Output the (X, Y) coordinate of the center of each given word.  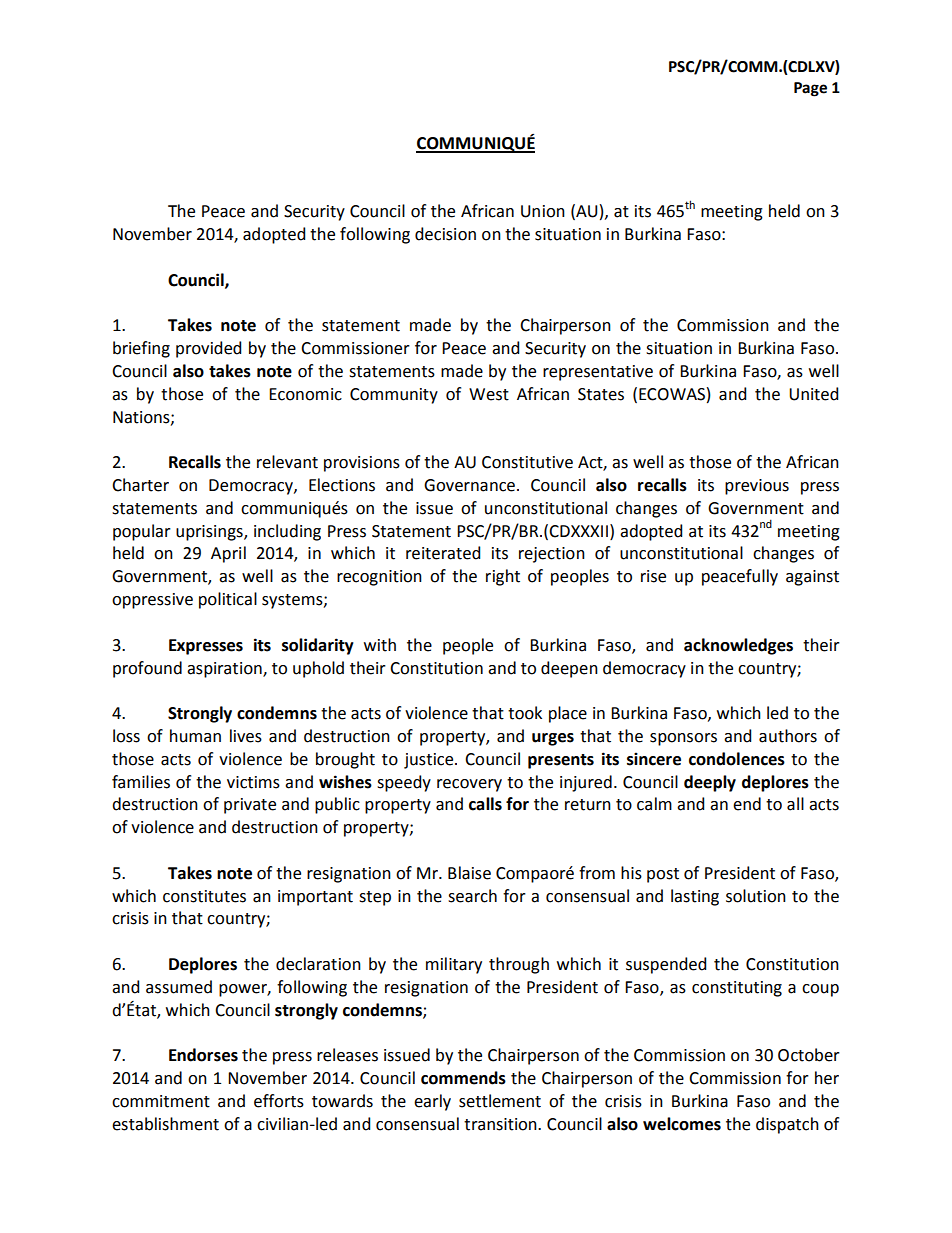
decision (445, 234)
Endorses (203, 1055)
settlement (500, 1101)
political (228, 600)
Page (810, 89)
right (503, 577)
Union (543, 211)
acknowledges (738, 646)
